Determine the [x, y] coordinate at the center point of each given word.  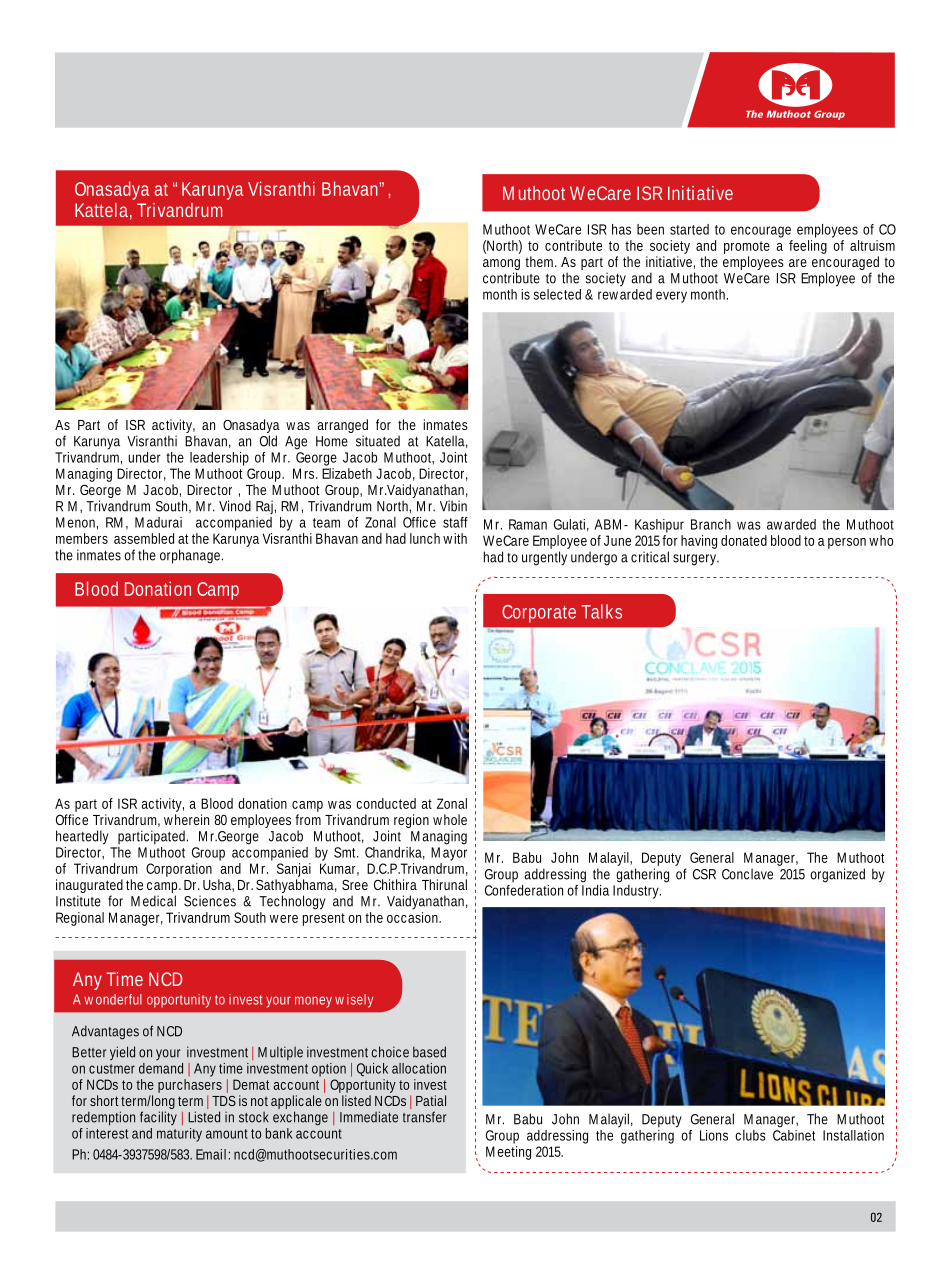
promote [747, 247]
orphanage [191, 556]
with [455, 538]
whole [450, 819]
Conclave [747, 874]
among [501, 266]
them [541, 261]
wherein [186, 819]
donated [744, 540]
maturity [179, 1135]
